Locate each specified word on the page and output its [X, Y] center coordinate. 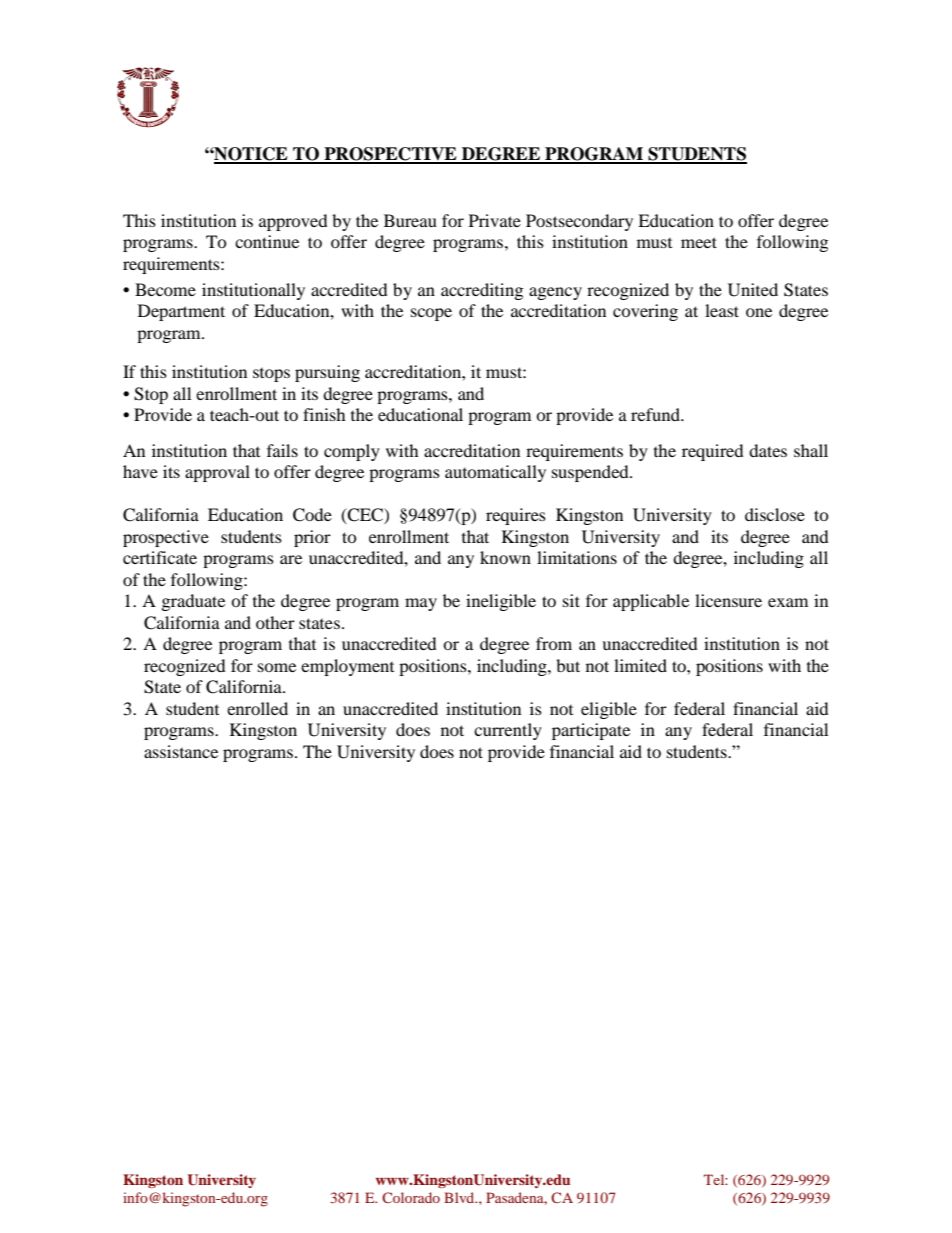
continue [267, 241]
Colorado [411, 1197]
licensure [728, 600]
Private [495, 220]
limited [640, 665]
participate [591, 731]
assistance [181, 751]
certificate [160, 557]
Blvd [460, 1197]
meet [699, 242]
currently [508, 731]
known [505, 557]
